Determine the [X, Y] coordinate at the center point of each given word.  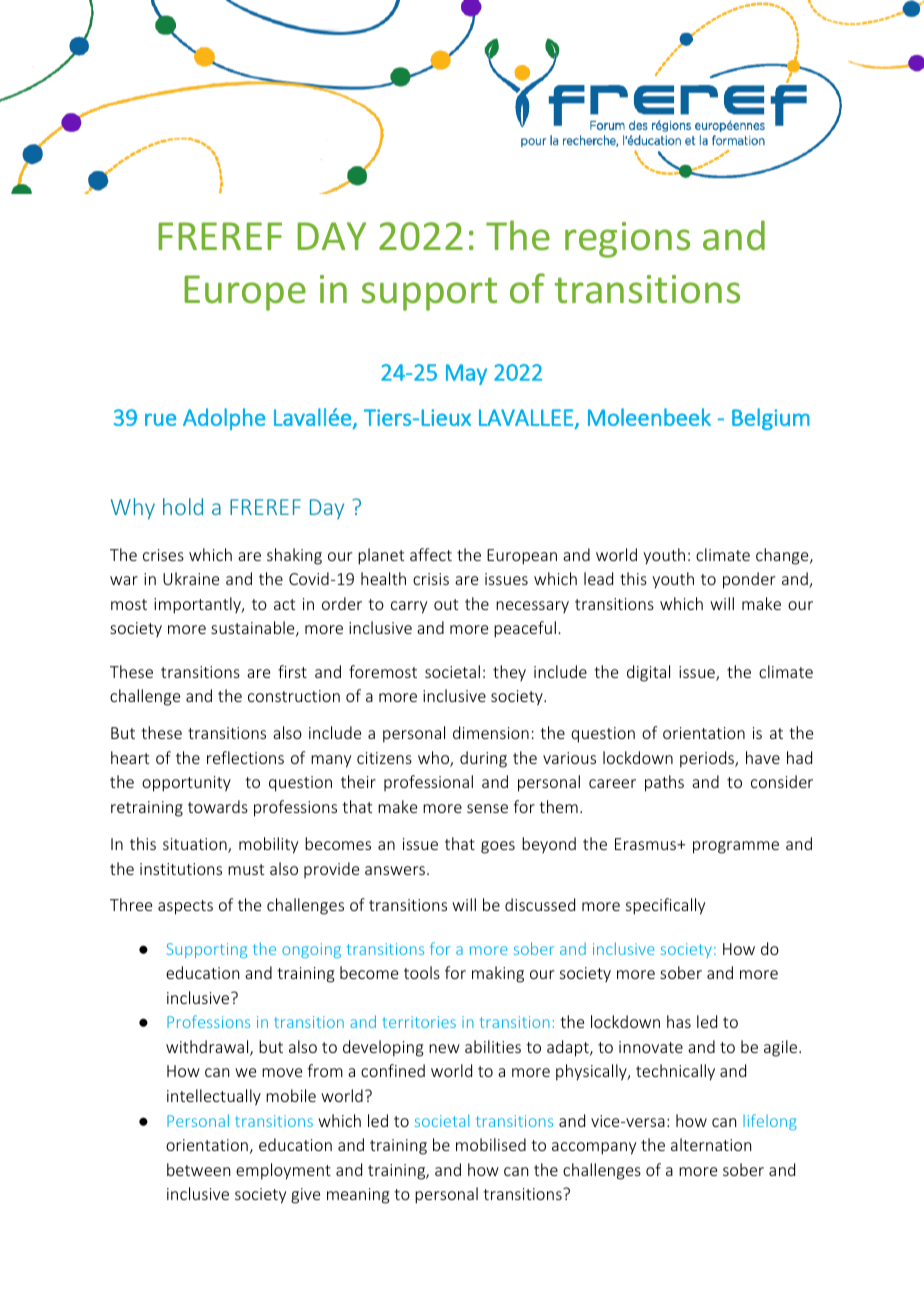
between [198, 1169]
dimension [491, 732]
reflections [245, 757]
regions [627, 240]
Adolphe [224, 419]
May [466, 374]
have [763, 757]
